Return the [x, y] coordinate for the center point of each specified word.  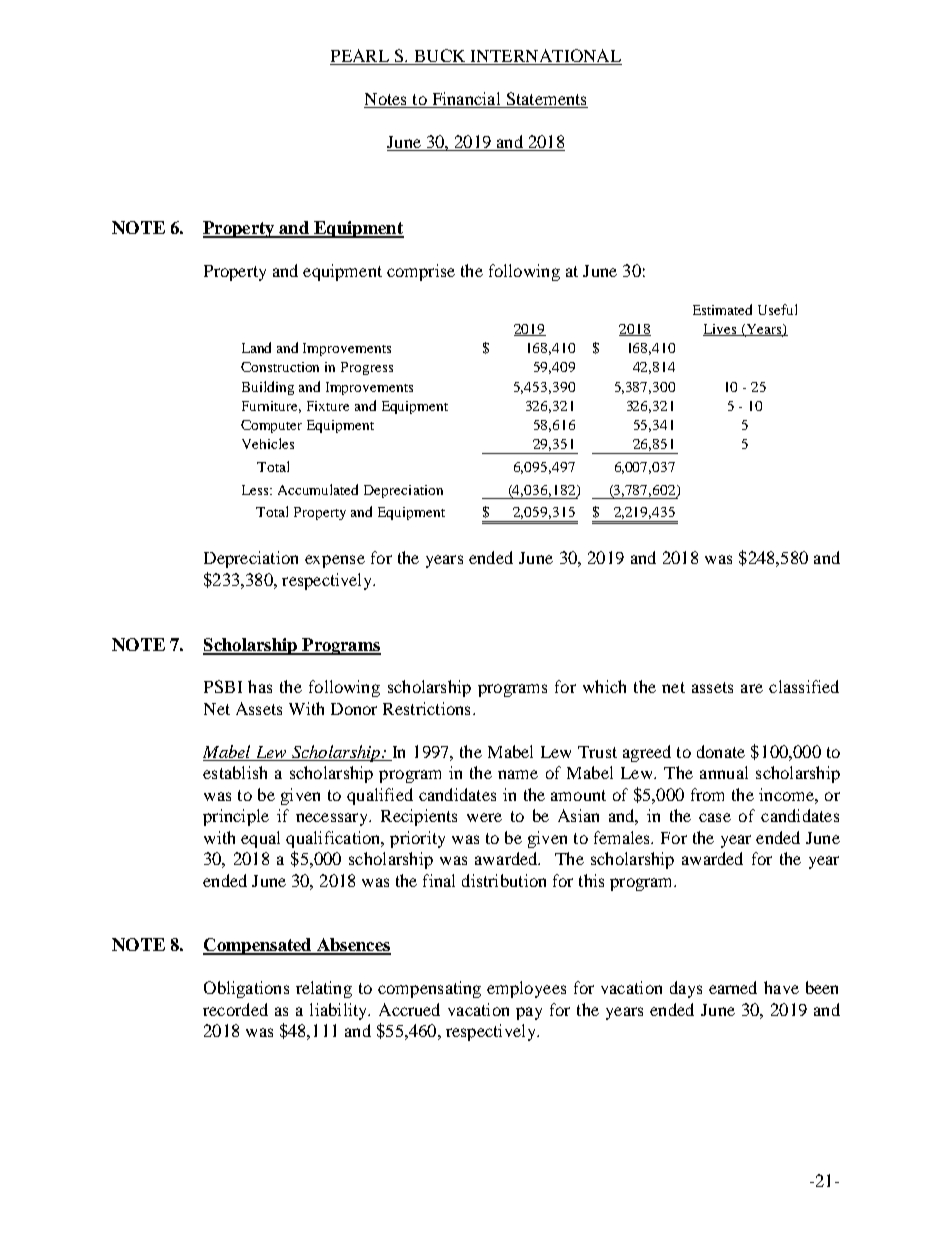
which [604, 686]
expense [335, 561]
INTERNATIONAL [546, 55]
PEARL [360, 55]
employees [526, 989]
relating [324, 989]
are [752, 688]
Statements [546, 98]
